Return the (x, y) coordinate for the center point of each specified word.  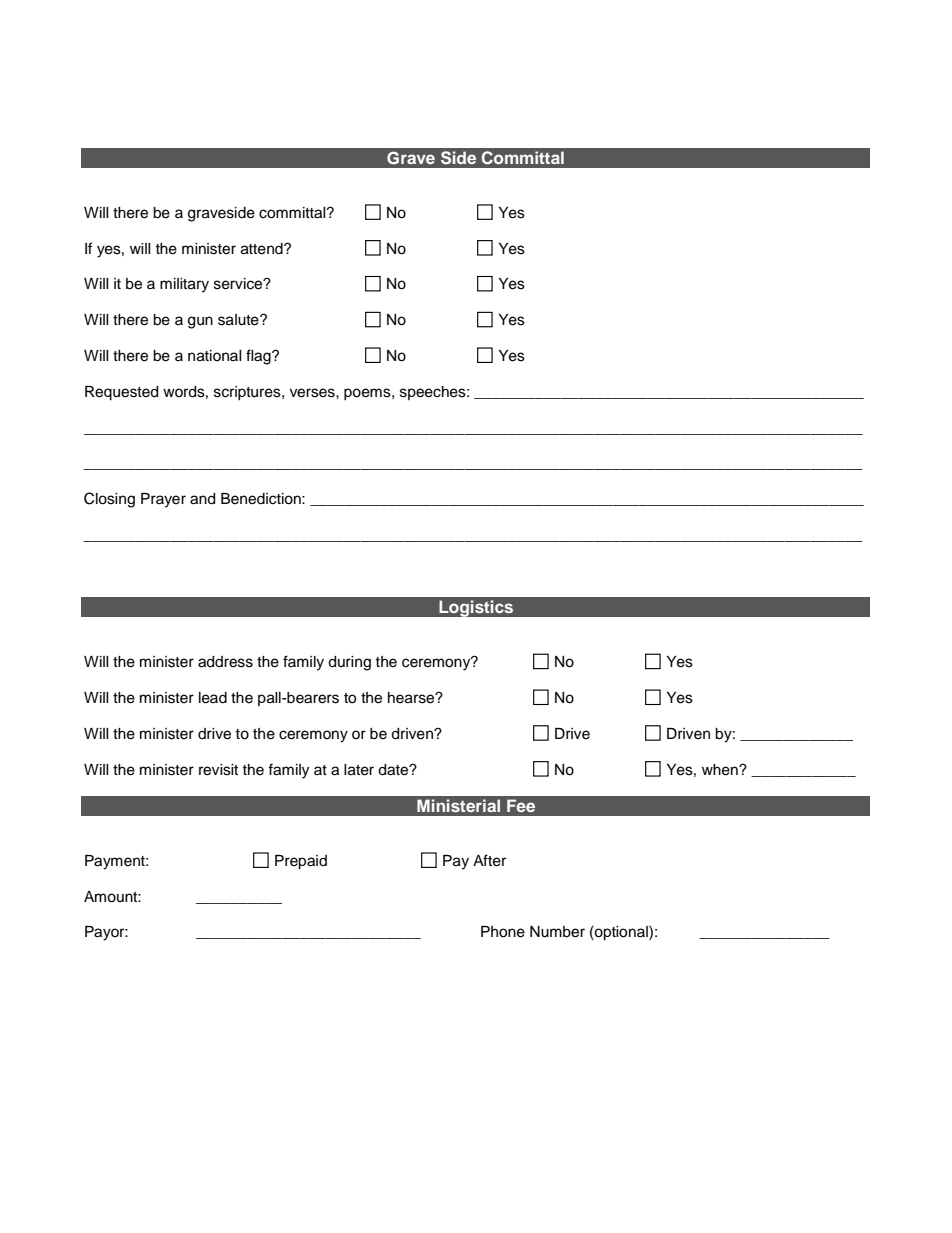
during (349, 663)
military (184, 285)
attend (263, 249)
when (721, 770)
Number (557, 932)
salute (239, 320)
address (225, 662)
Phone (503, 932)
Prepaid (301, 862)
